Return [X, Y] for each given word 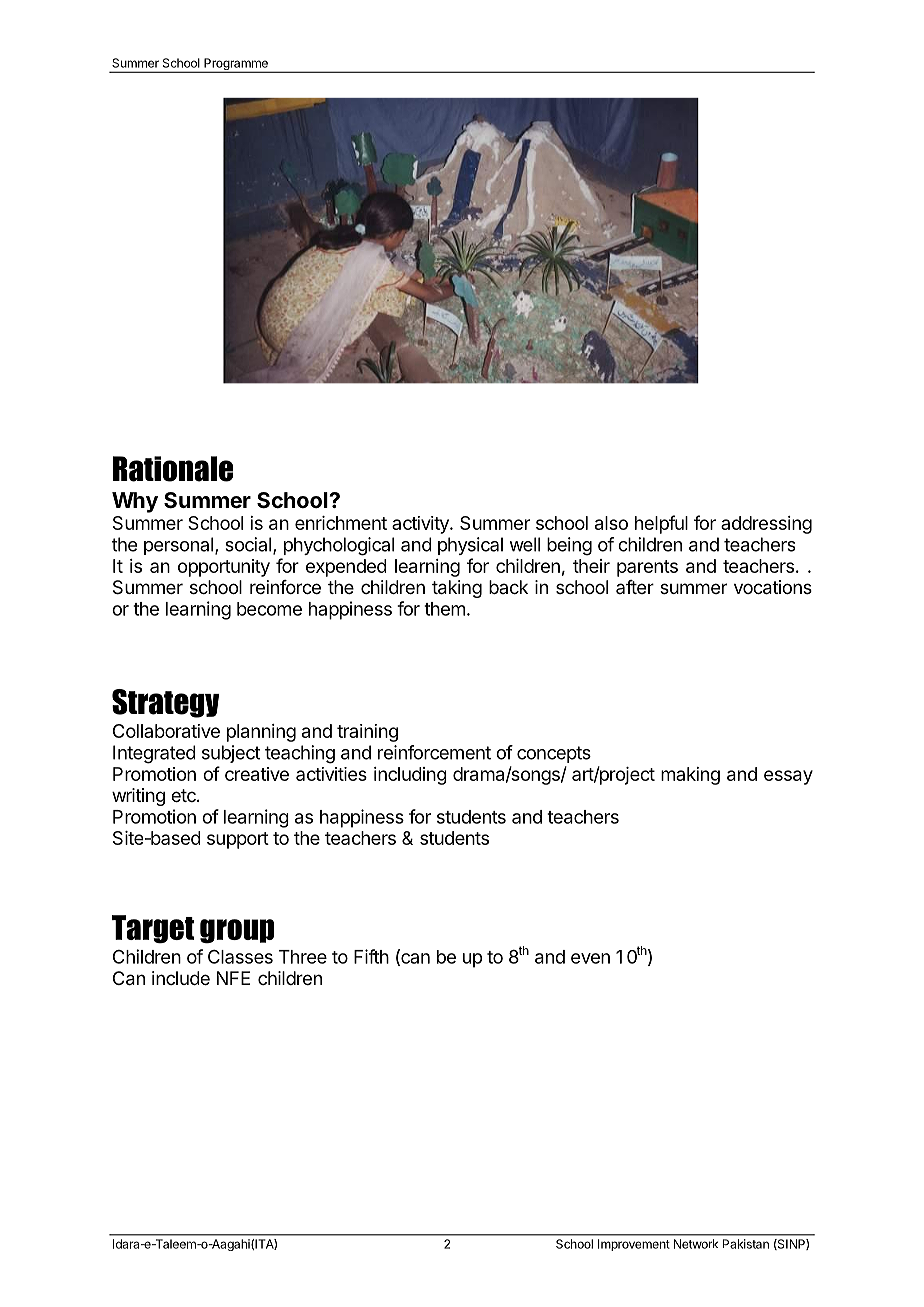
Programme [236, 65]
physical [470, 546]
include [181, 978]
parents [647, 568]
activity [421, 525]
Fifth [371, 956]
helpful [661, 524]
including [410, 776]
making [690, 776]
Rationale [173, 469]
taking [457, 589]
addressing [766, 525]
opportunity [224, 568]
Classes [240, 957]
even [590, 958]
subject [231, 754]
